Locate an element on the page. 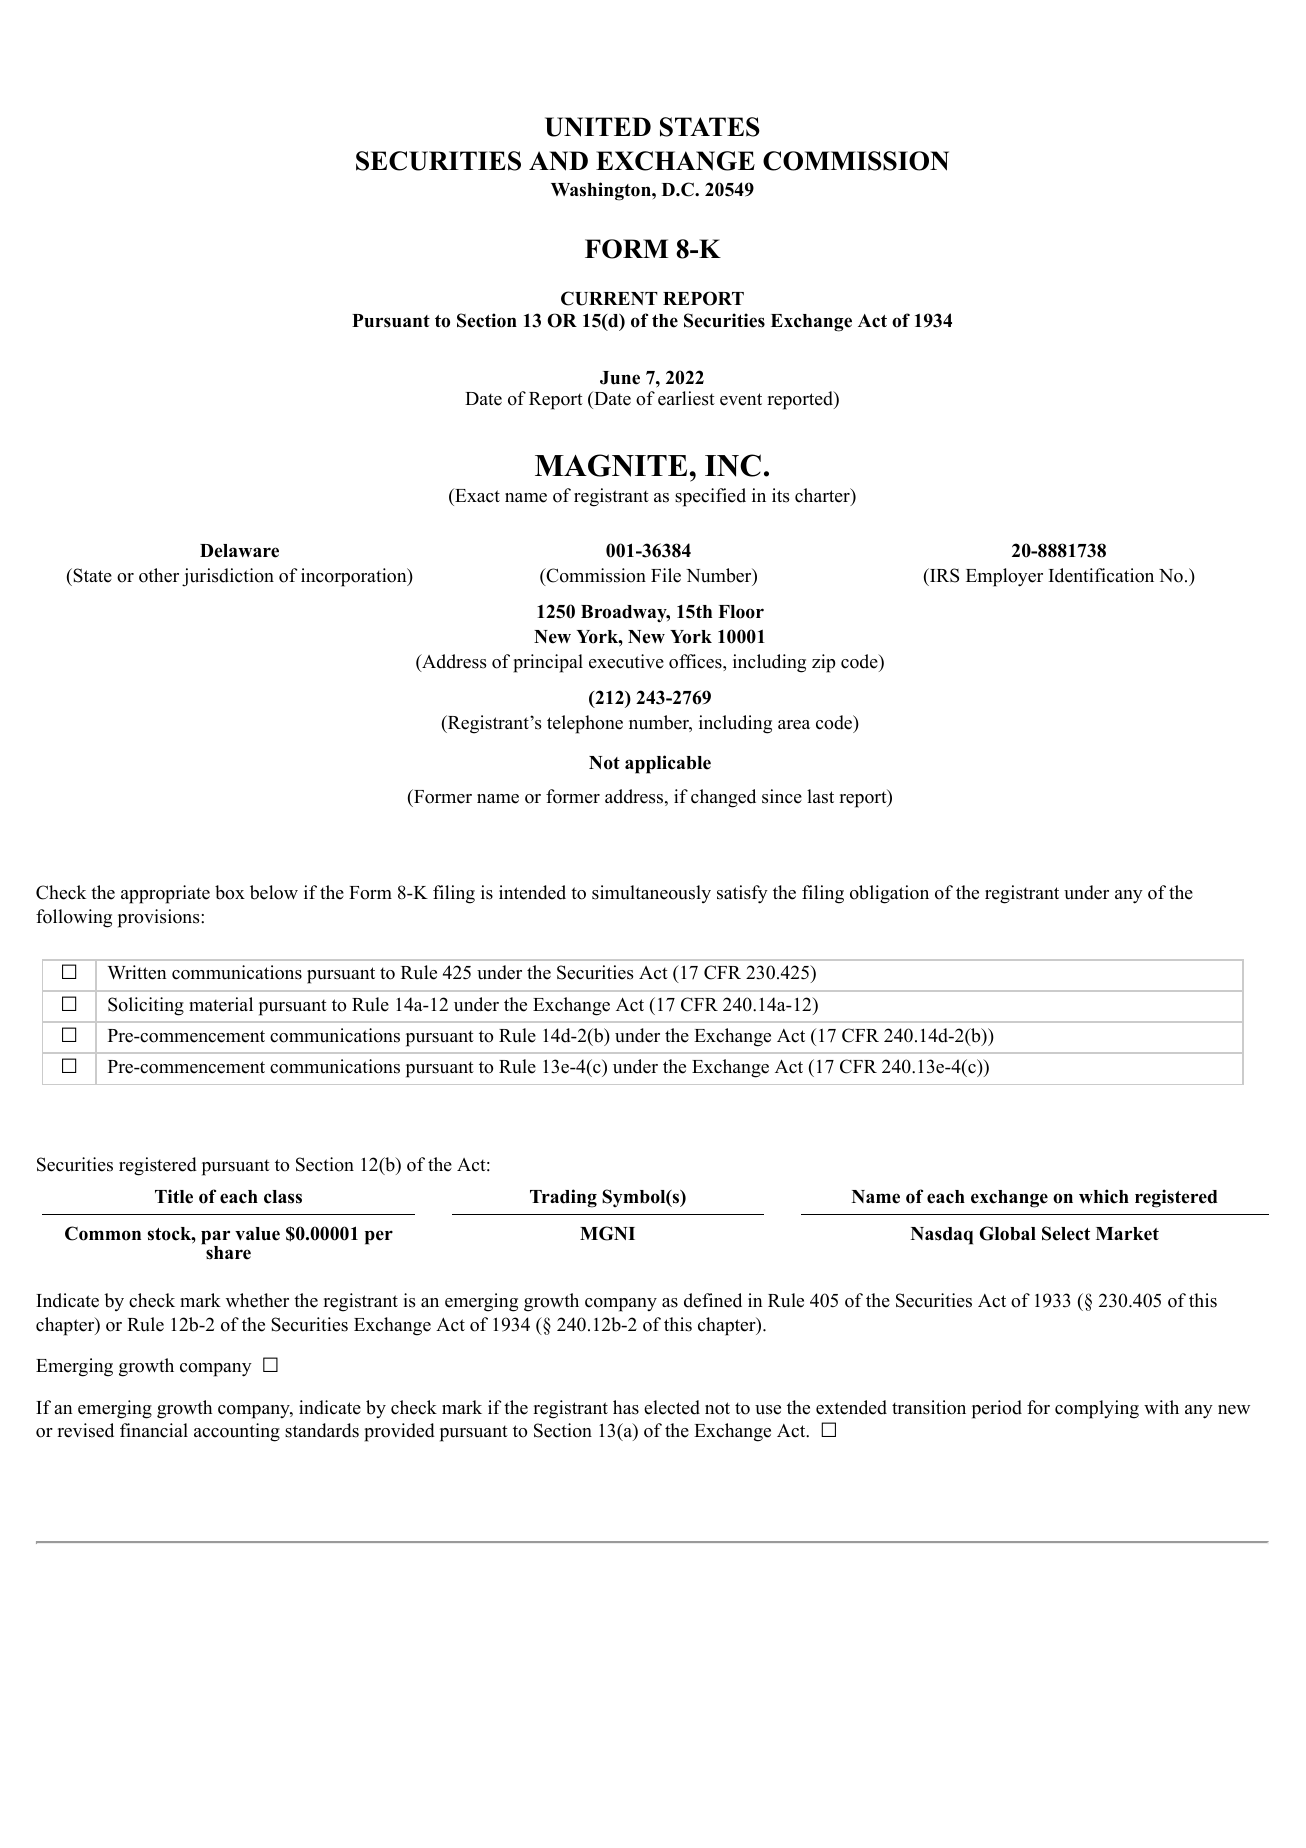  applicable is located at coordinates (668, 764).
